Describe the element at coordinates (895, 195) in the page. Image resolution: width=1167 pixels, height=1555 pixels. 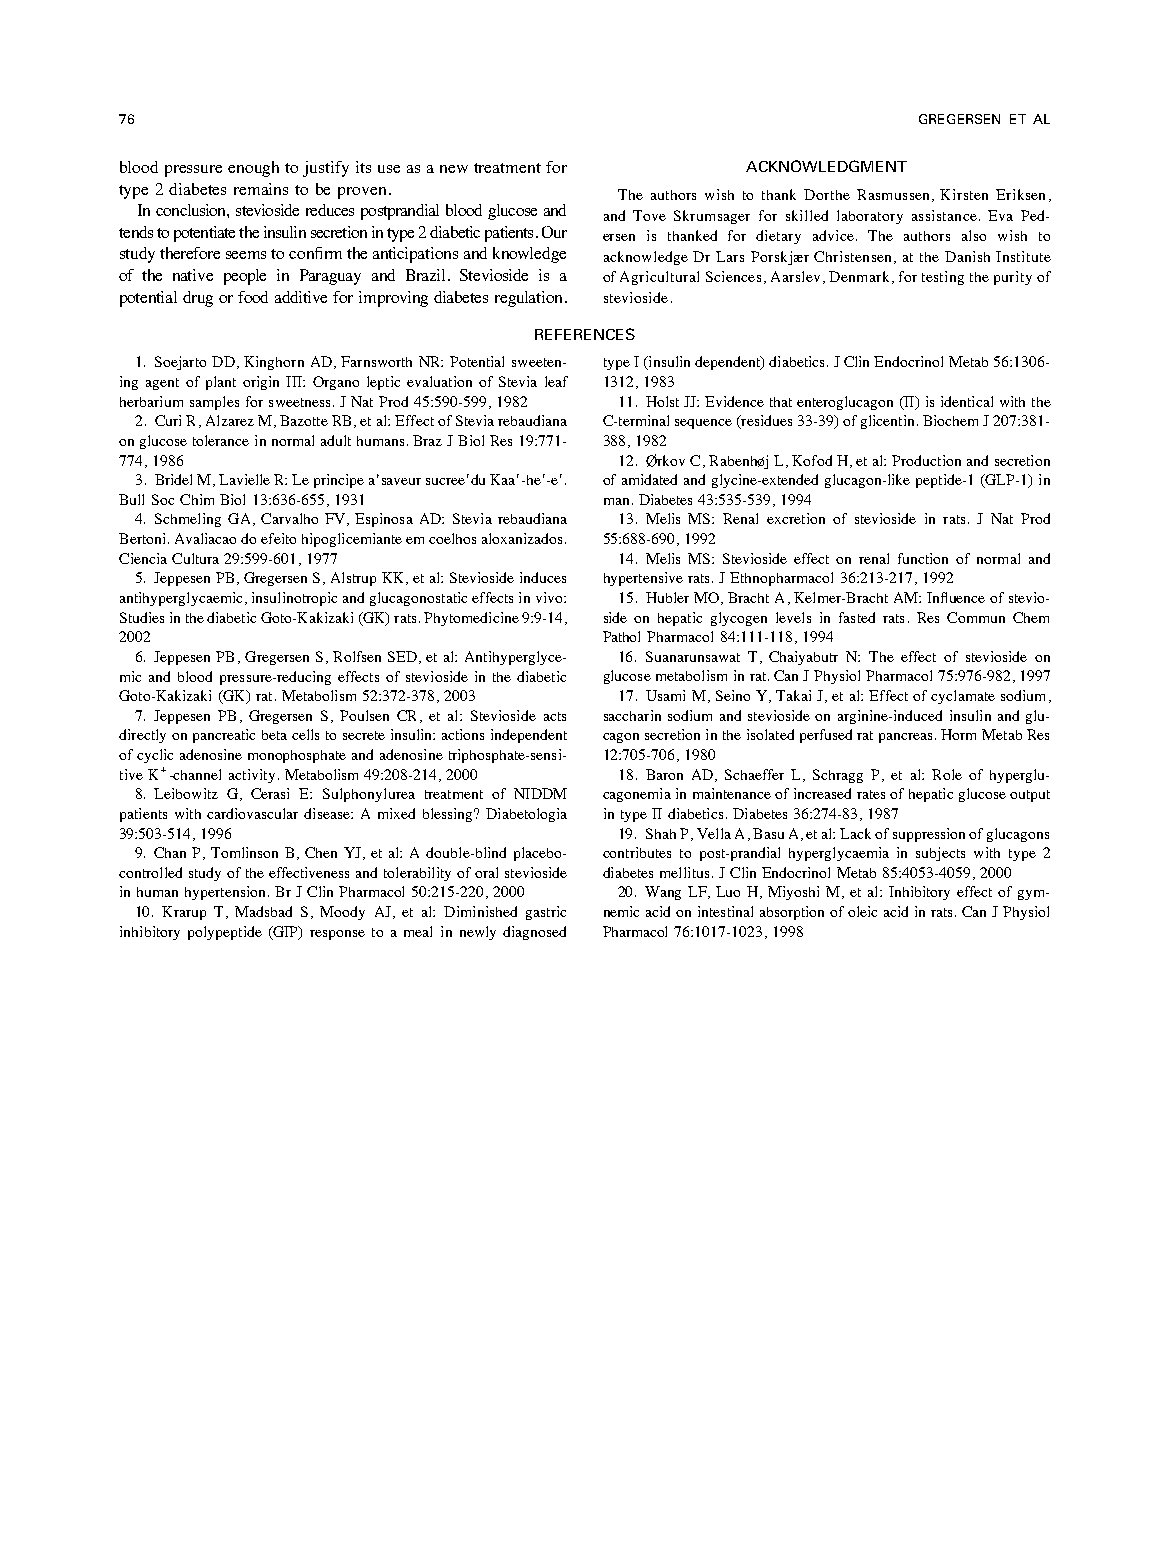
I see `Rasmussen` at that location.
